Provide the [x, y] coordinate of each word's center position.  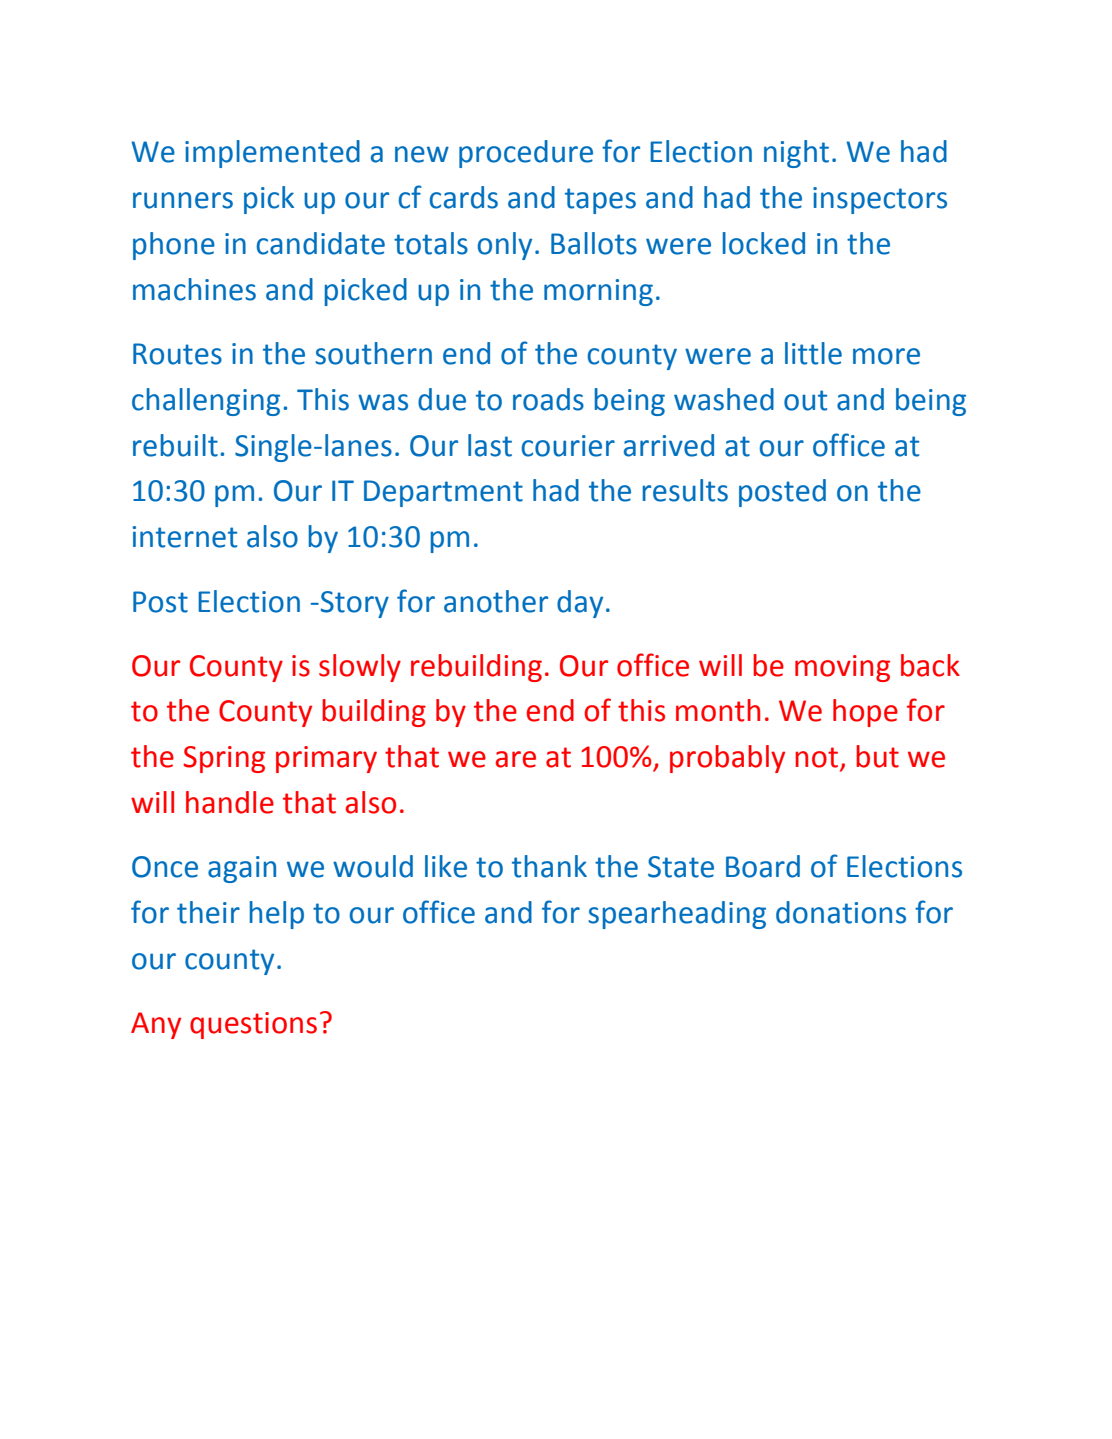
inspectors [880, 200]
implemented [272, 154]
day [580, 604]
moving [842, 668]
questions [253, 1025]
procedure [526, 154]
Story [353, 604]
